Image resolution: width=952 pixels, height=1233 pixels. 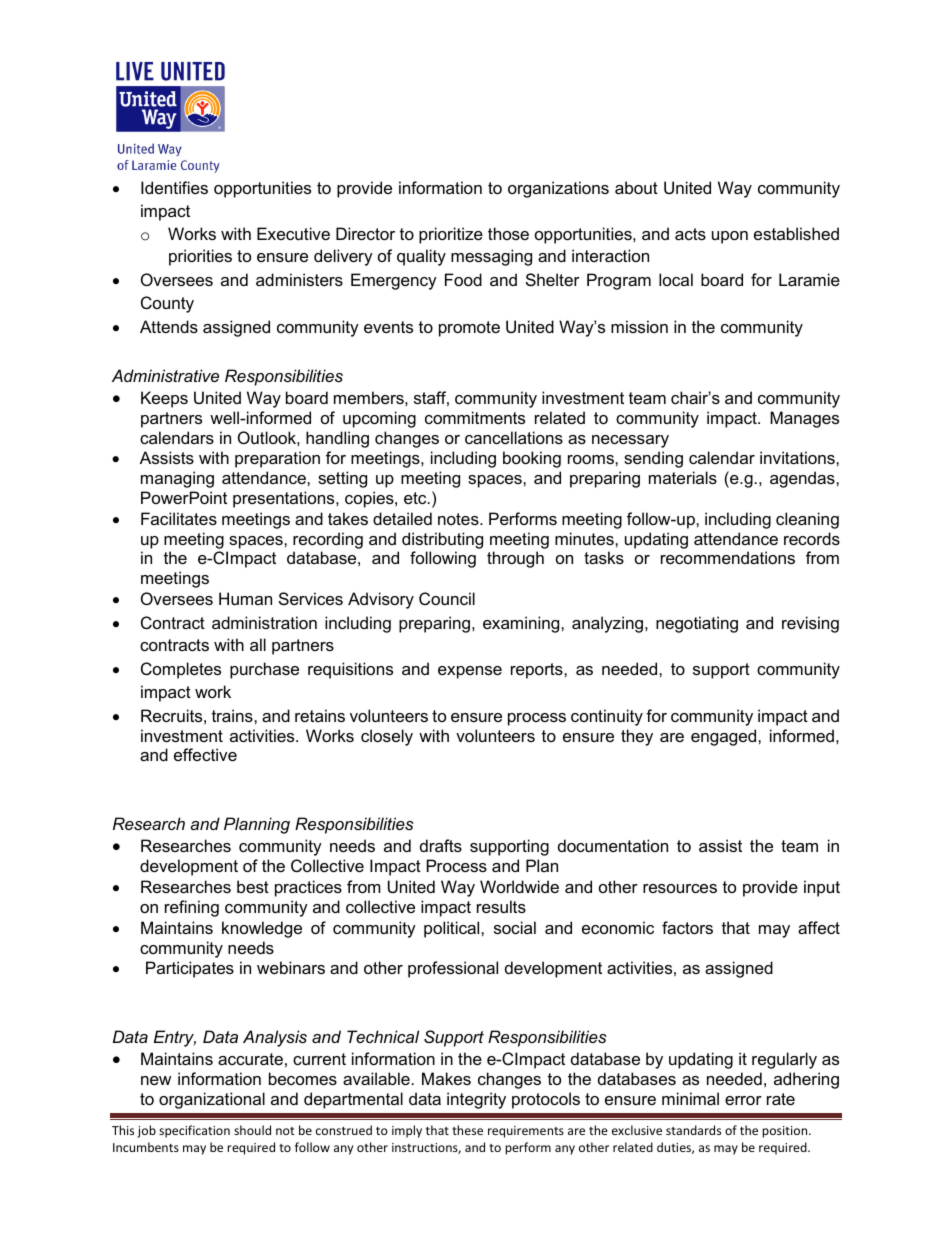 I want to click on Identifies, so click(x=174, y=187).
